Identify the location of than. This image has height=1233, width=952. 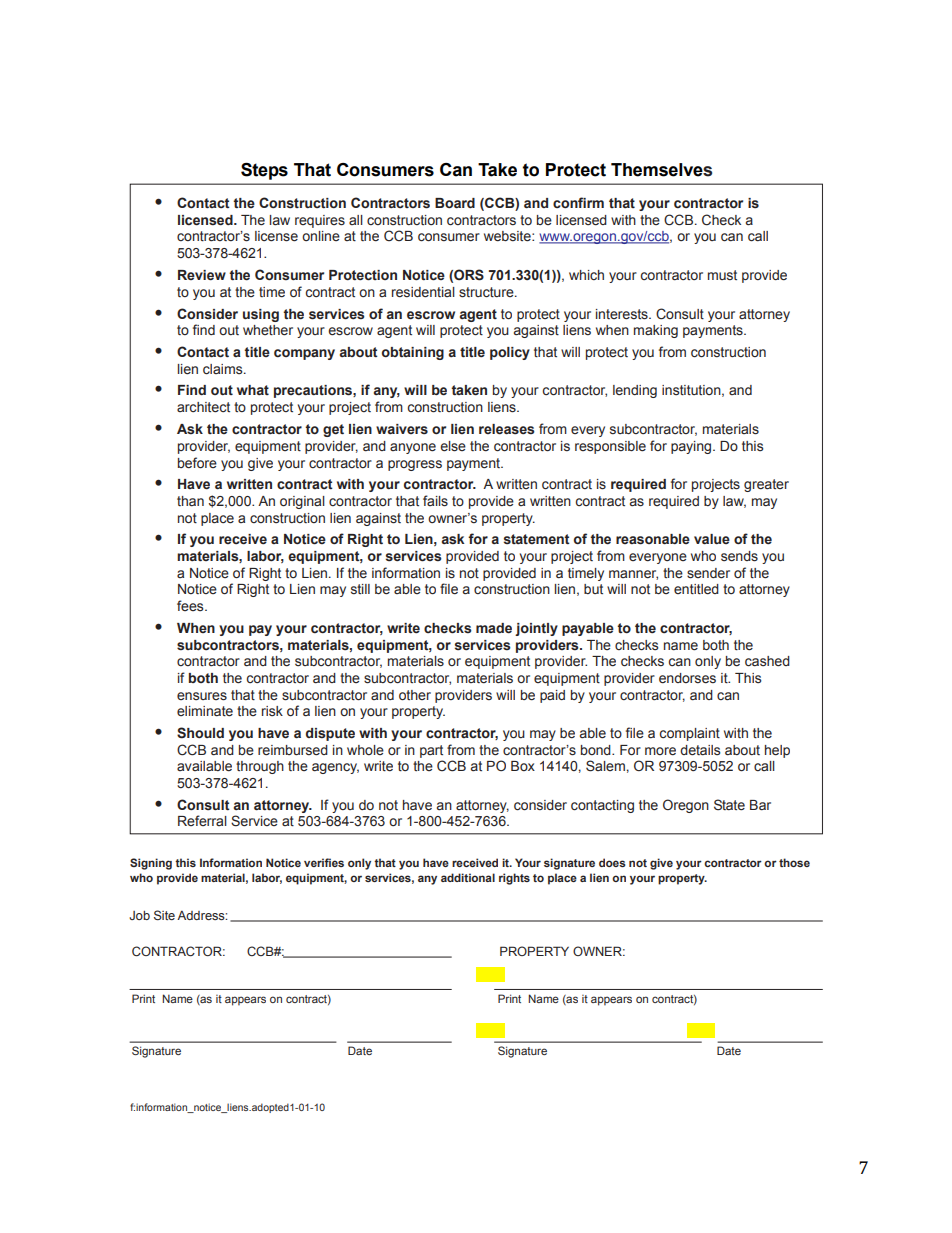
(190, 501).
